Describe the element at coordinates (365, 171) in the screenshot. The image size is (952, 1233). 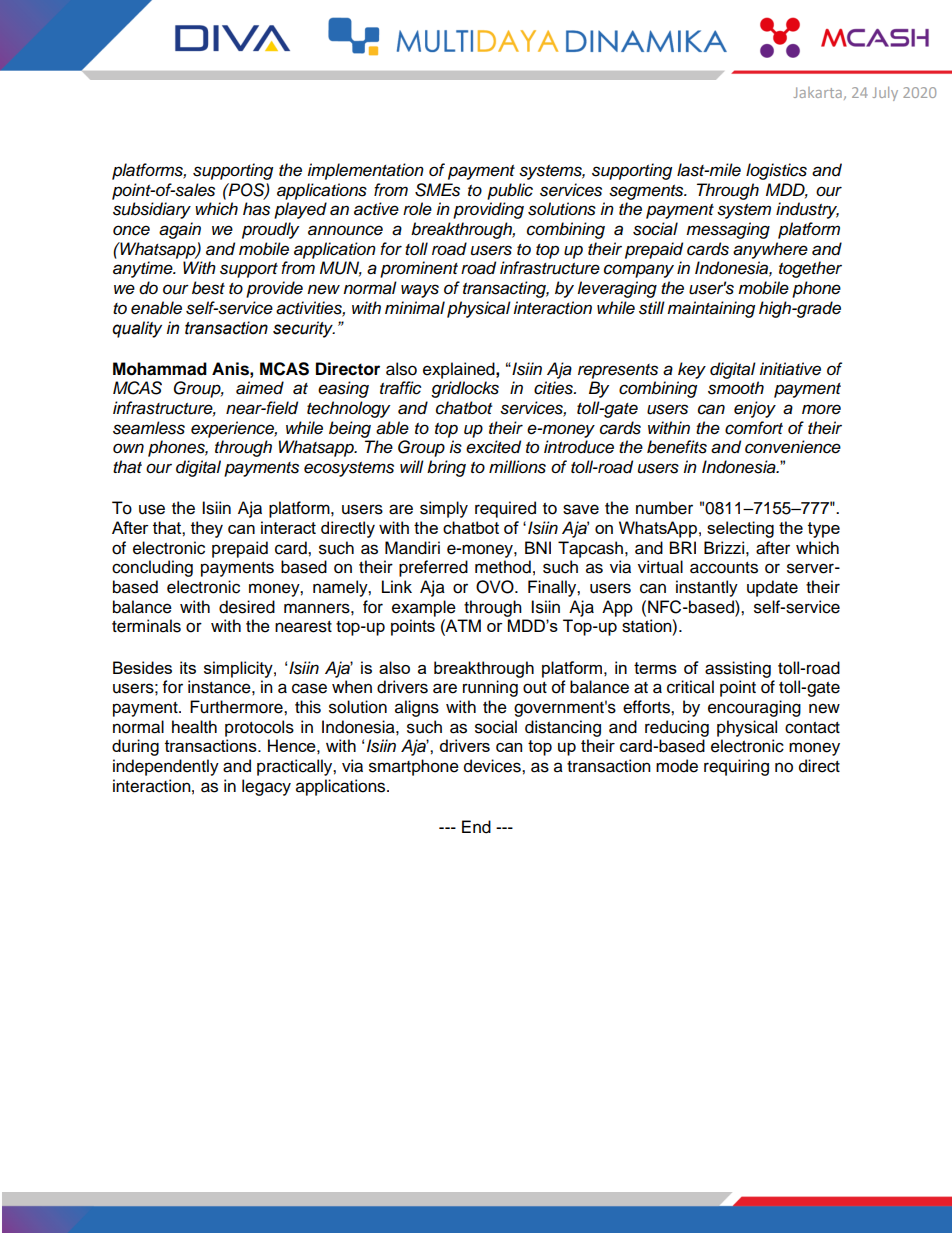
I see `implementation` at that location.
